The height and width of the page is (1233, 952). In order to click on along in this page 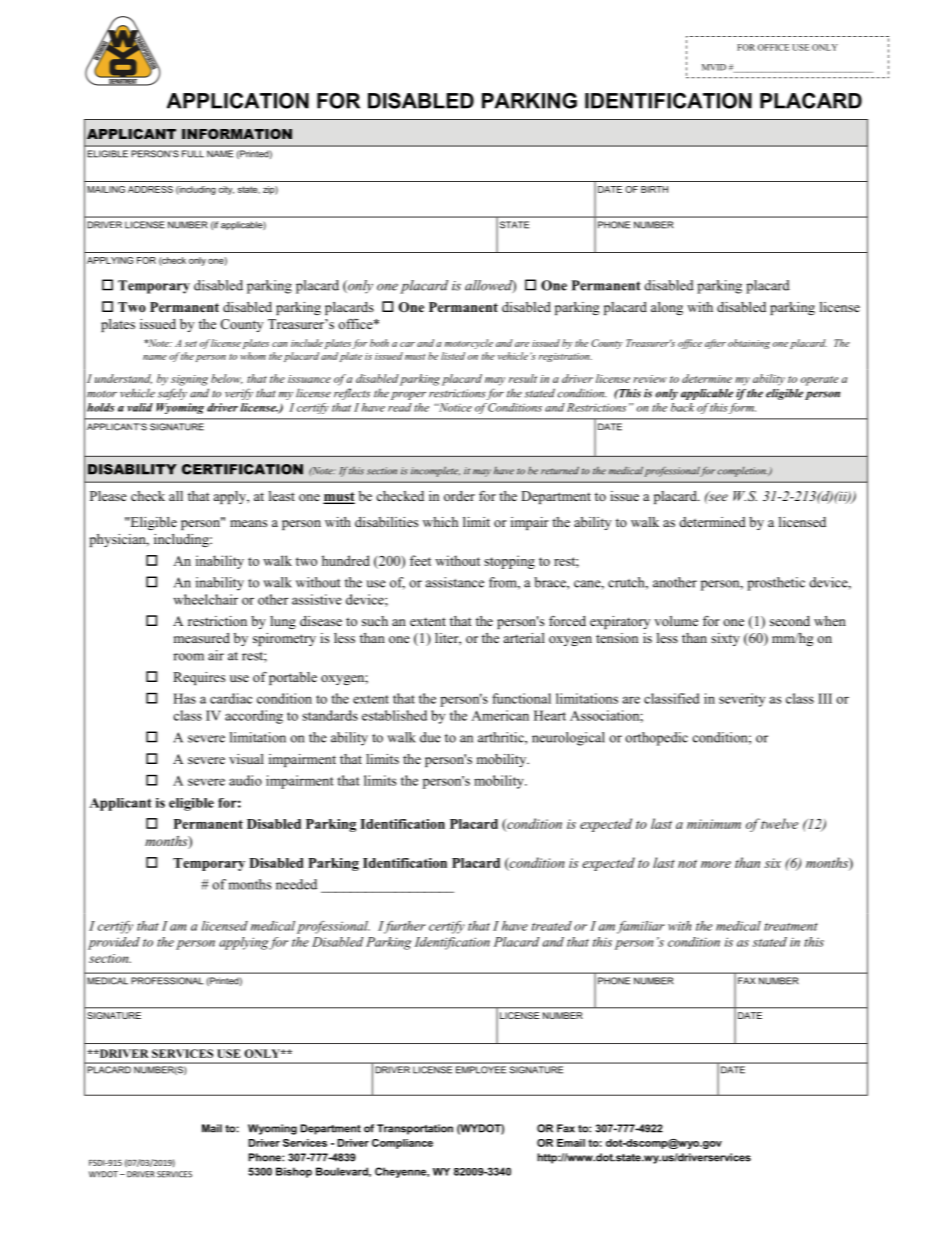, I will do `click(667, 308)`.
